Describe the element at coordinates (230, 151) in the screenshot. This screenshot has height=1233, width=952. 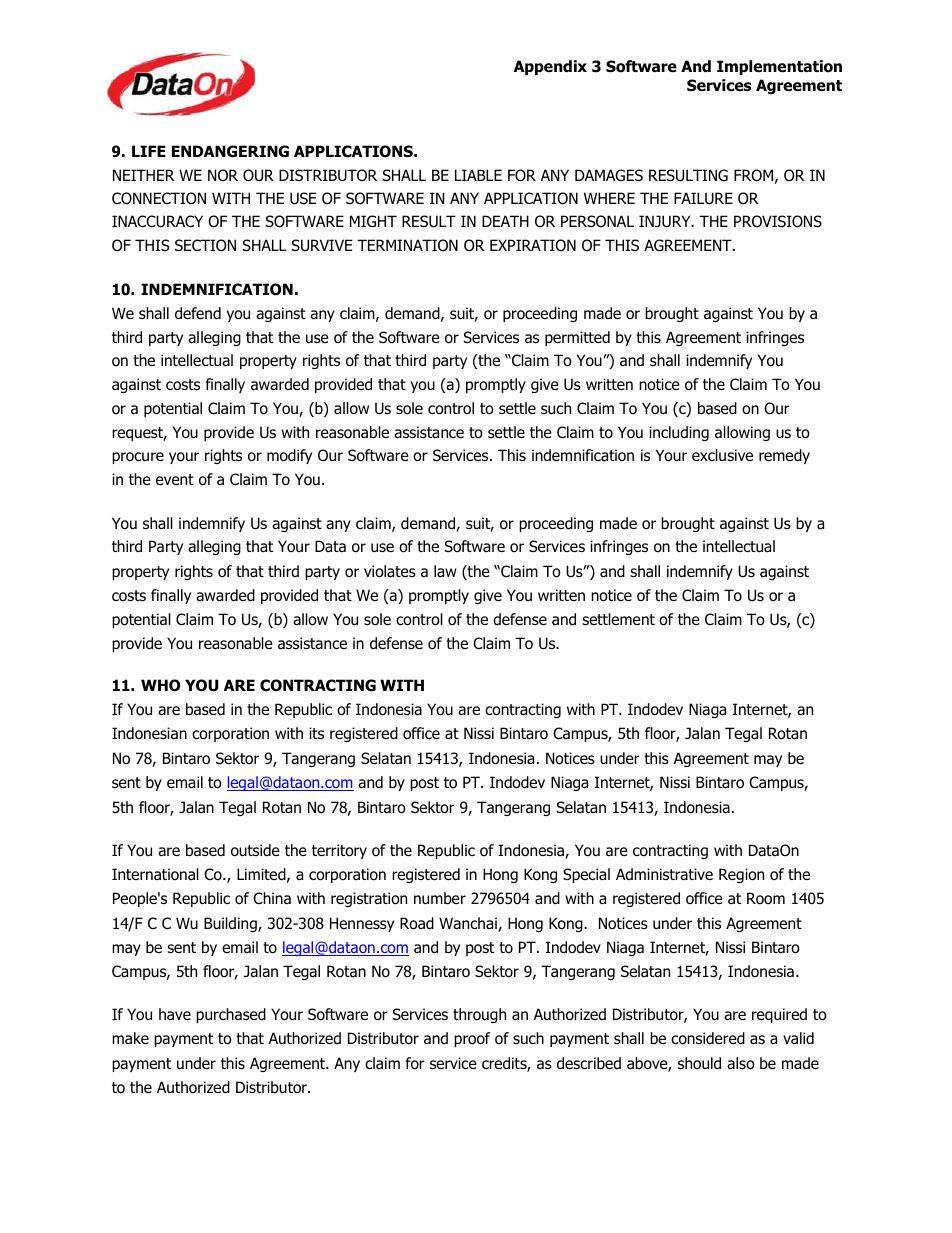
I see `ENDANGERING` at that location.
